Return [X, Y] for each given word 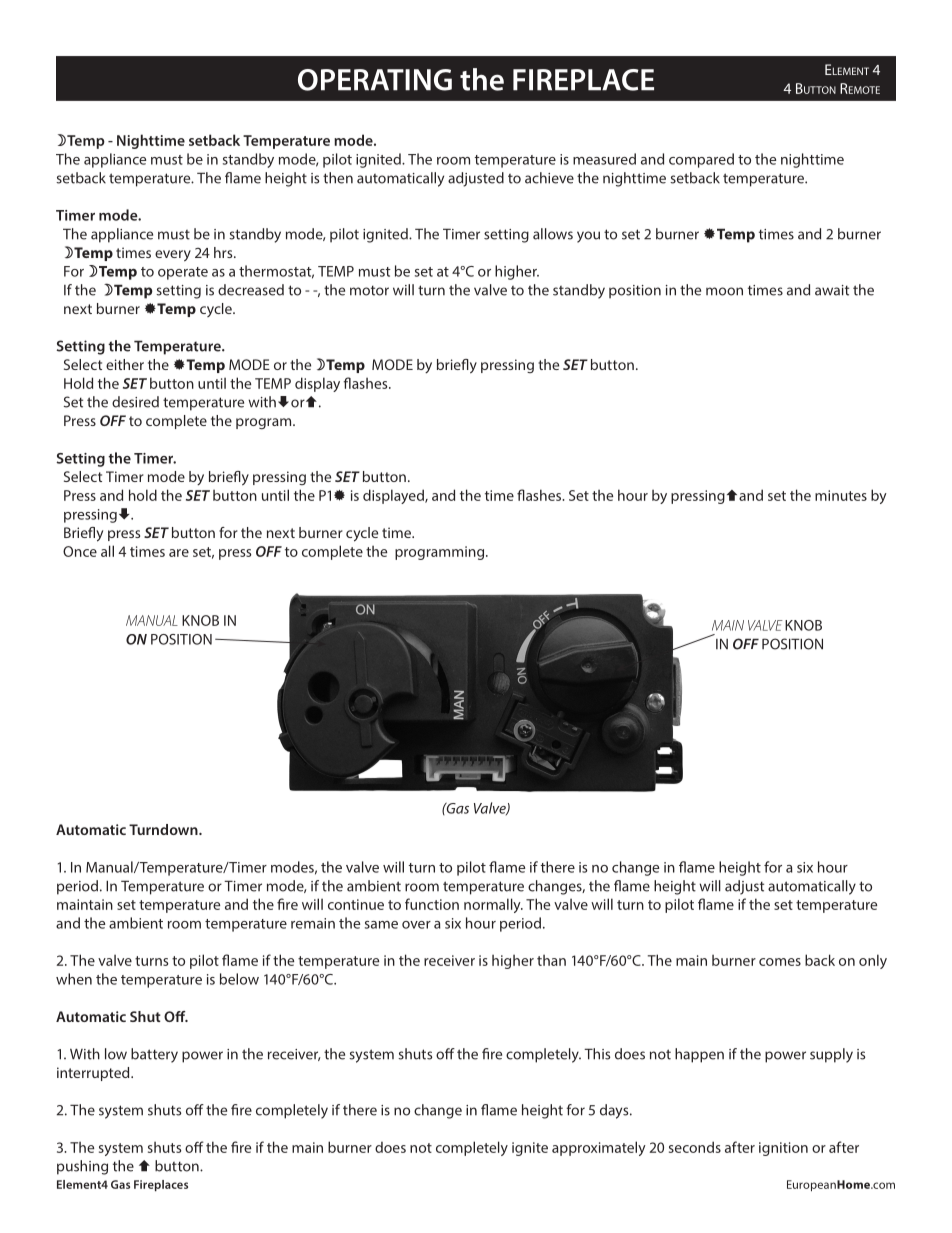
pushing [82, 1167]
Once [80, 551]
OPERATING [375, 80]
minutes [841, 495]
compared [701, 160]
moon [724, 291]
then [338, 178]
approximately [599, 1148]
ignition [783, 1149]
